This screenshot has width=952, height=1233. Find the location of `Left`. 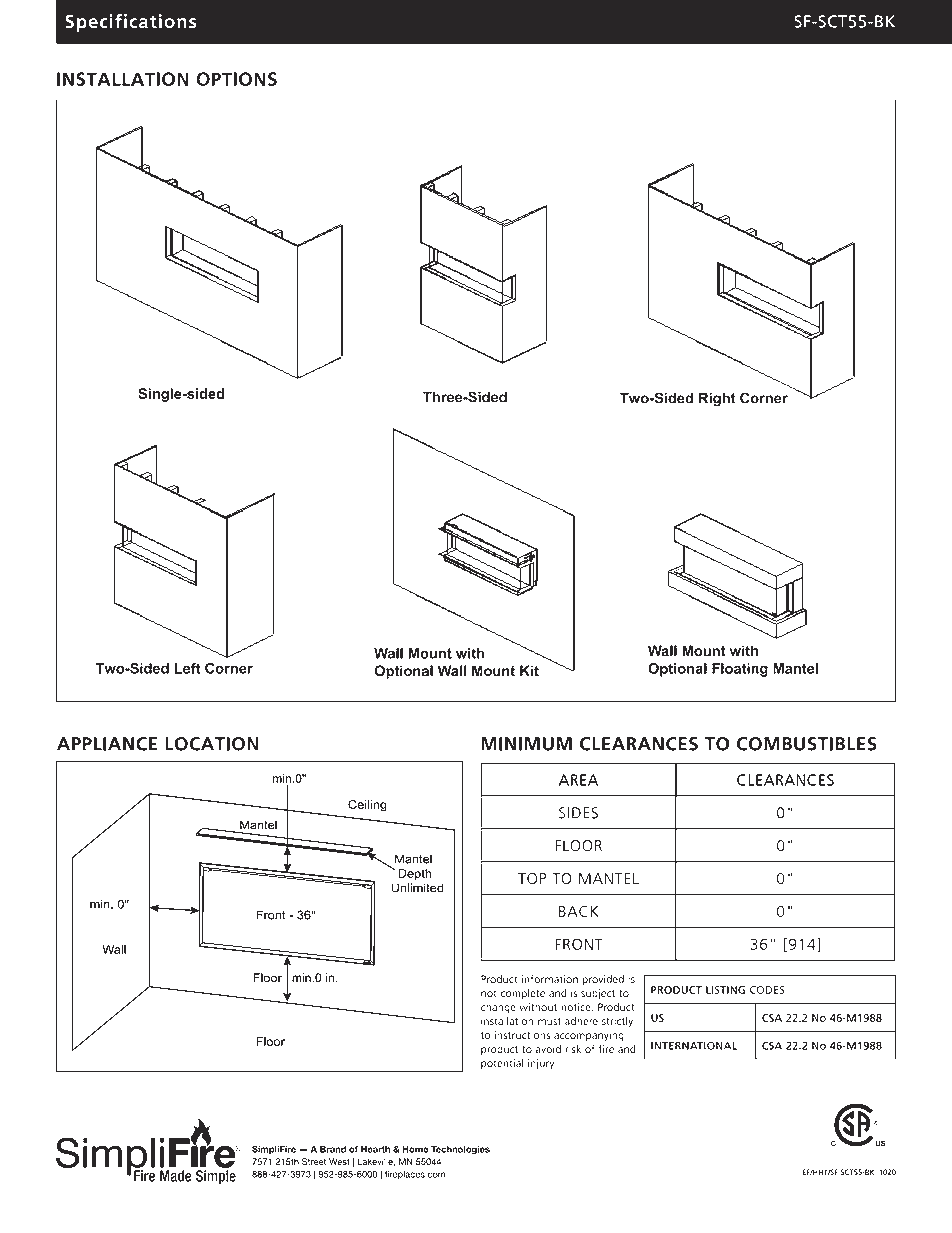

Left is located at coordinates (187, 668).
